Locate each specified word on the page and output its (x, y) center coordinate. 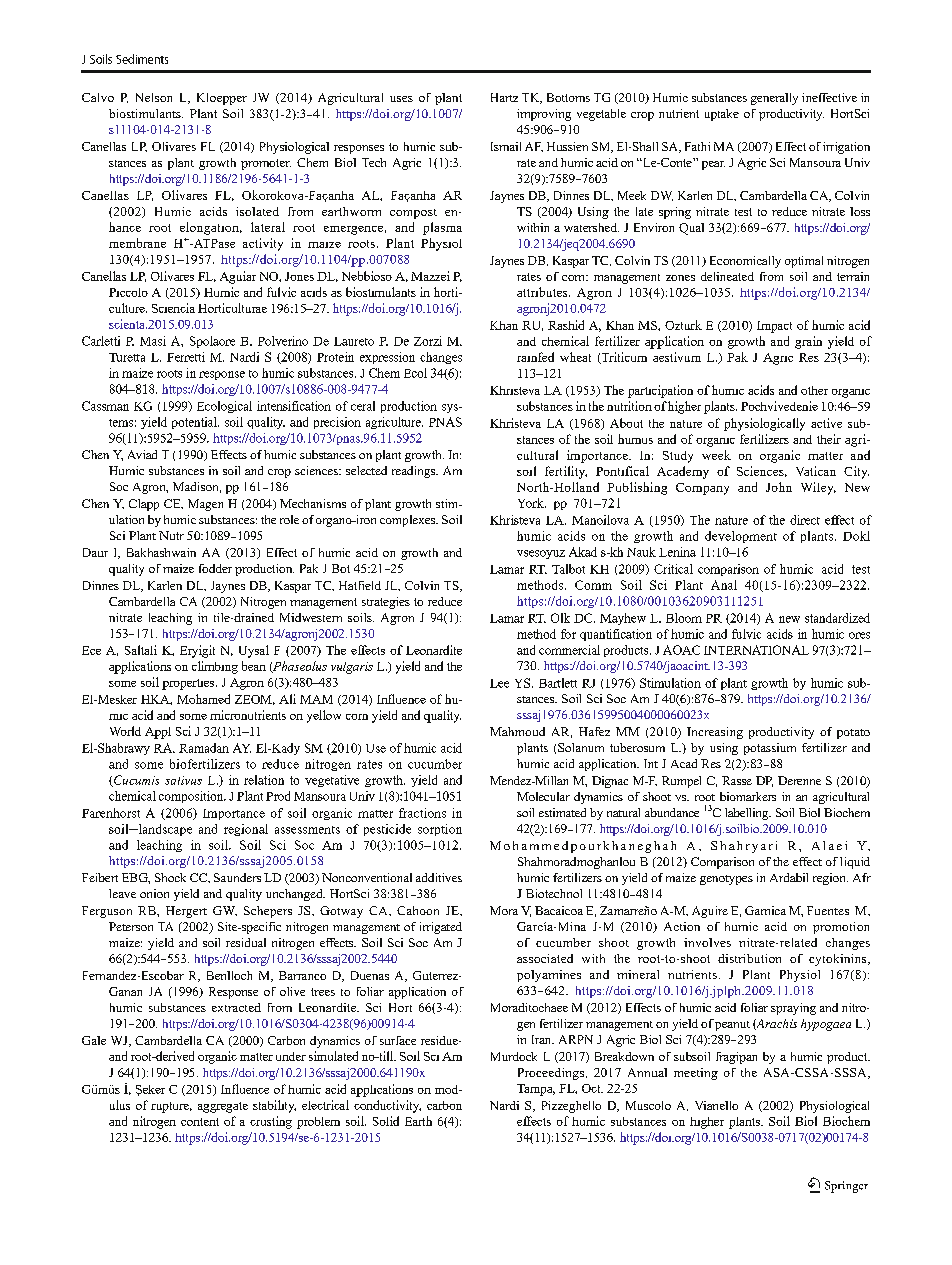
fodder (215, 568)
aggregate (223, 1107)
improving (544, 115)
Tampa (536, 1090)
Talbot (568, 569)
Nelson (154, 97)
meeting (696, 1074)
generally (774, 99)
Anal (724, 585)
